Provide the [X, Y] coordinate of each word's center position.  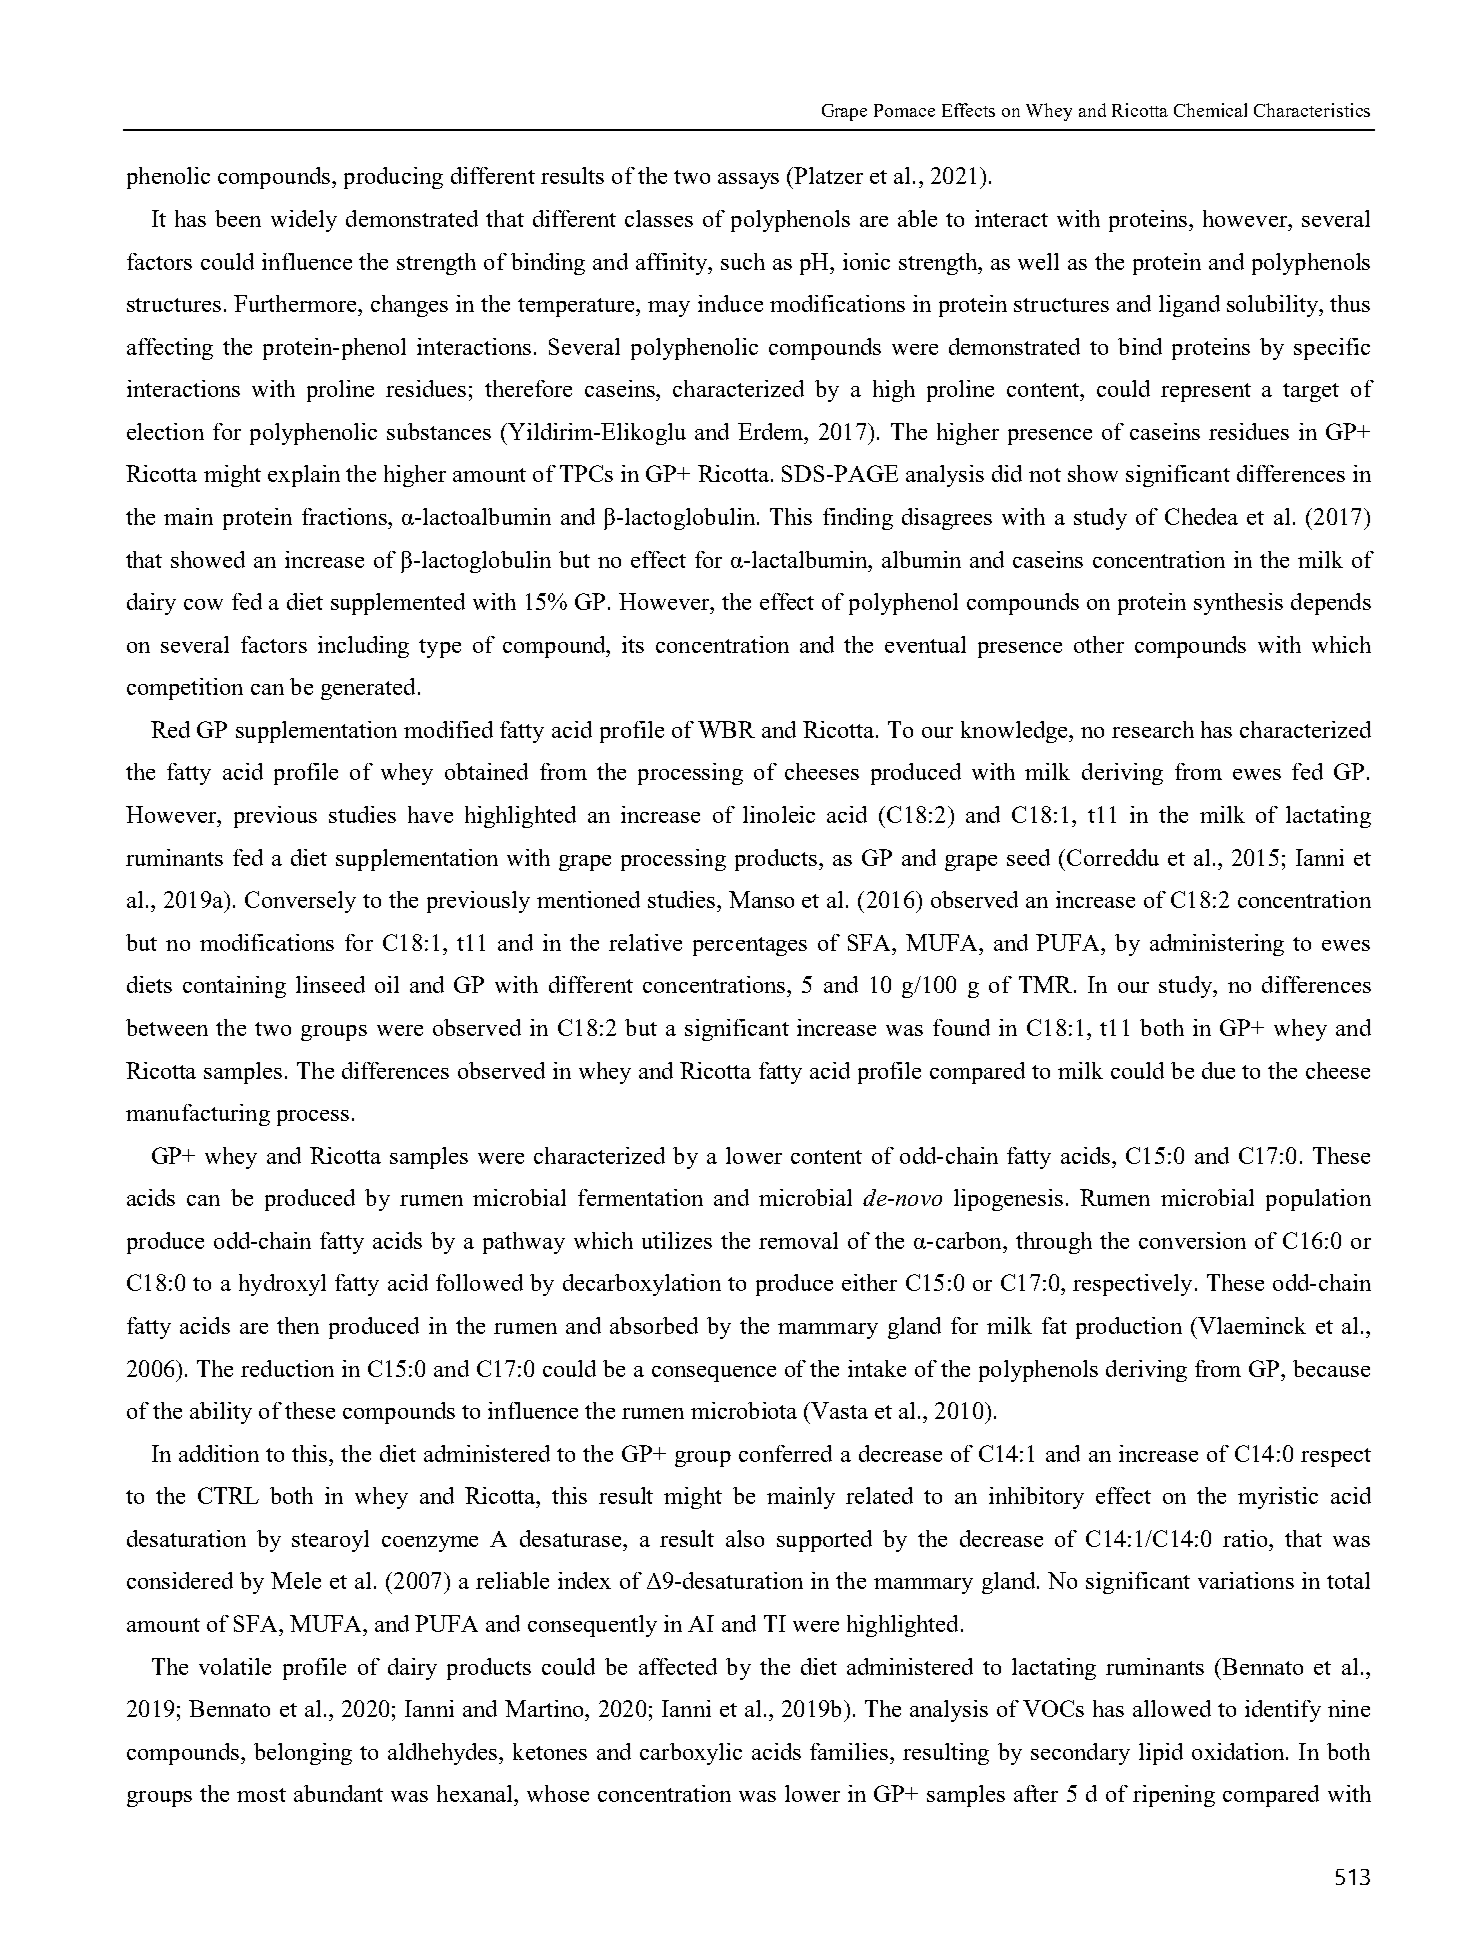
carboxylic [691, 1754]
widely [304, 221]
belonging [303, 1754]
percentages [750, 946]
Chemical [1210, 110]
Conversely [300, 902]
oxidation [1239, 1751]
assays [748, 181]
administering [1217, 945]
